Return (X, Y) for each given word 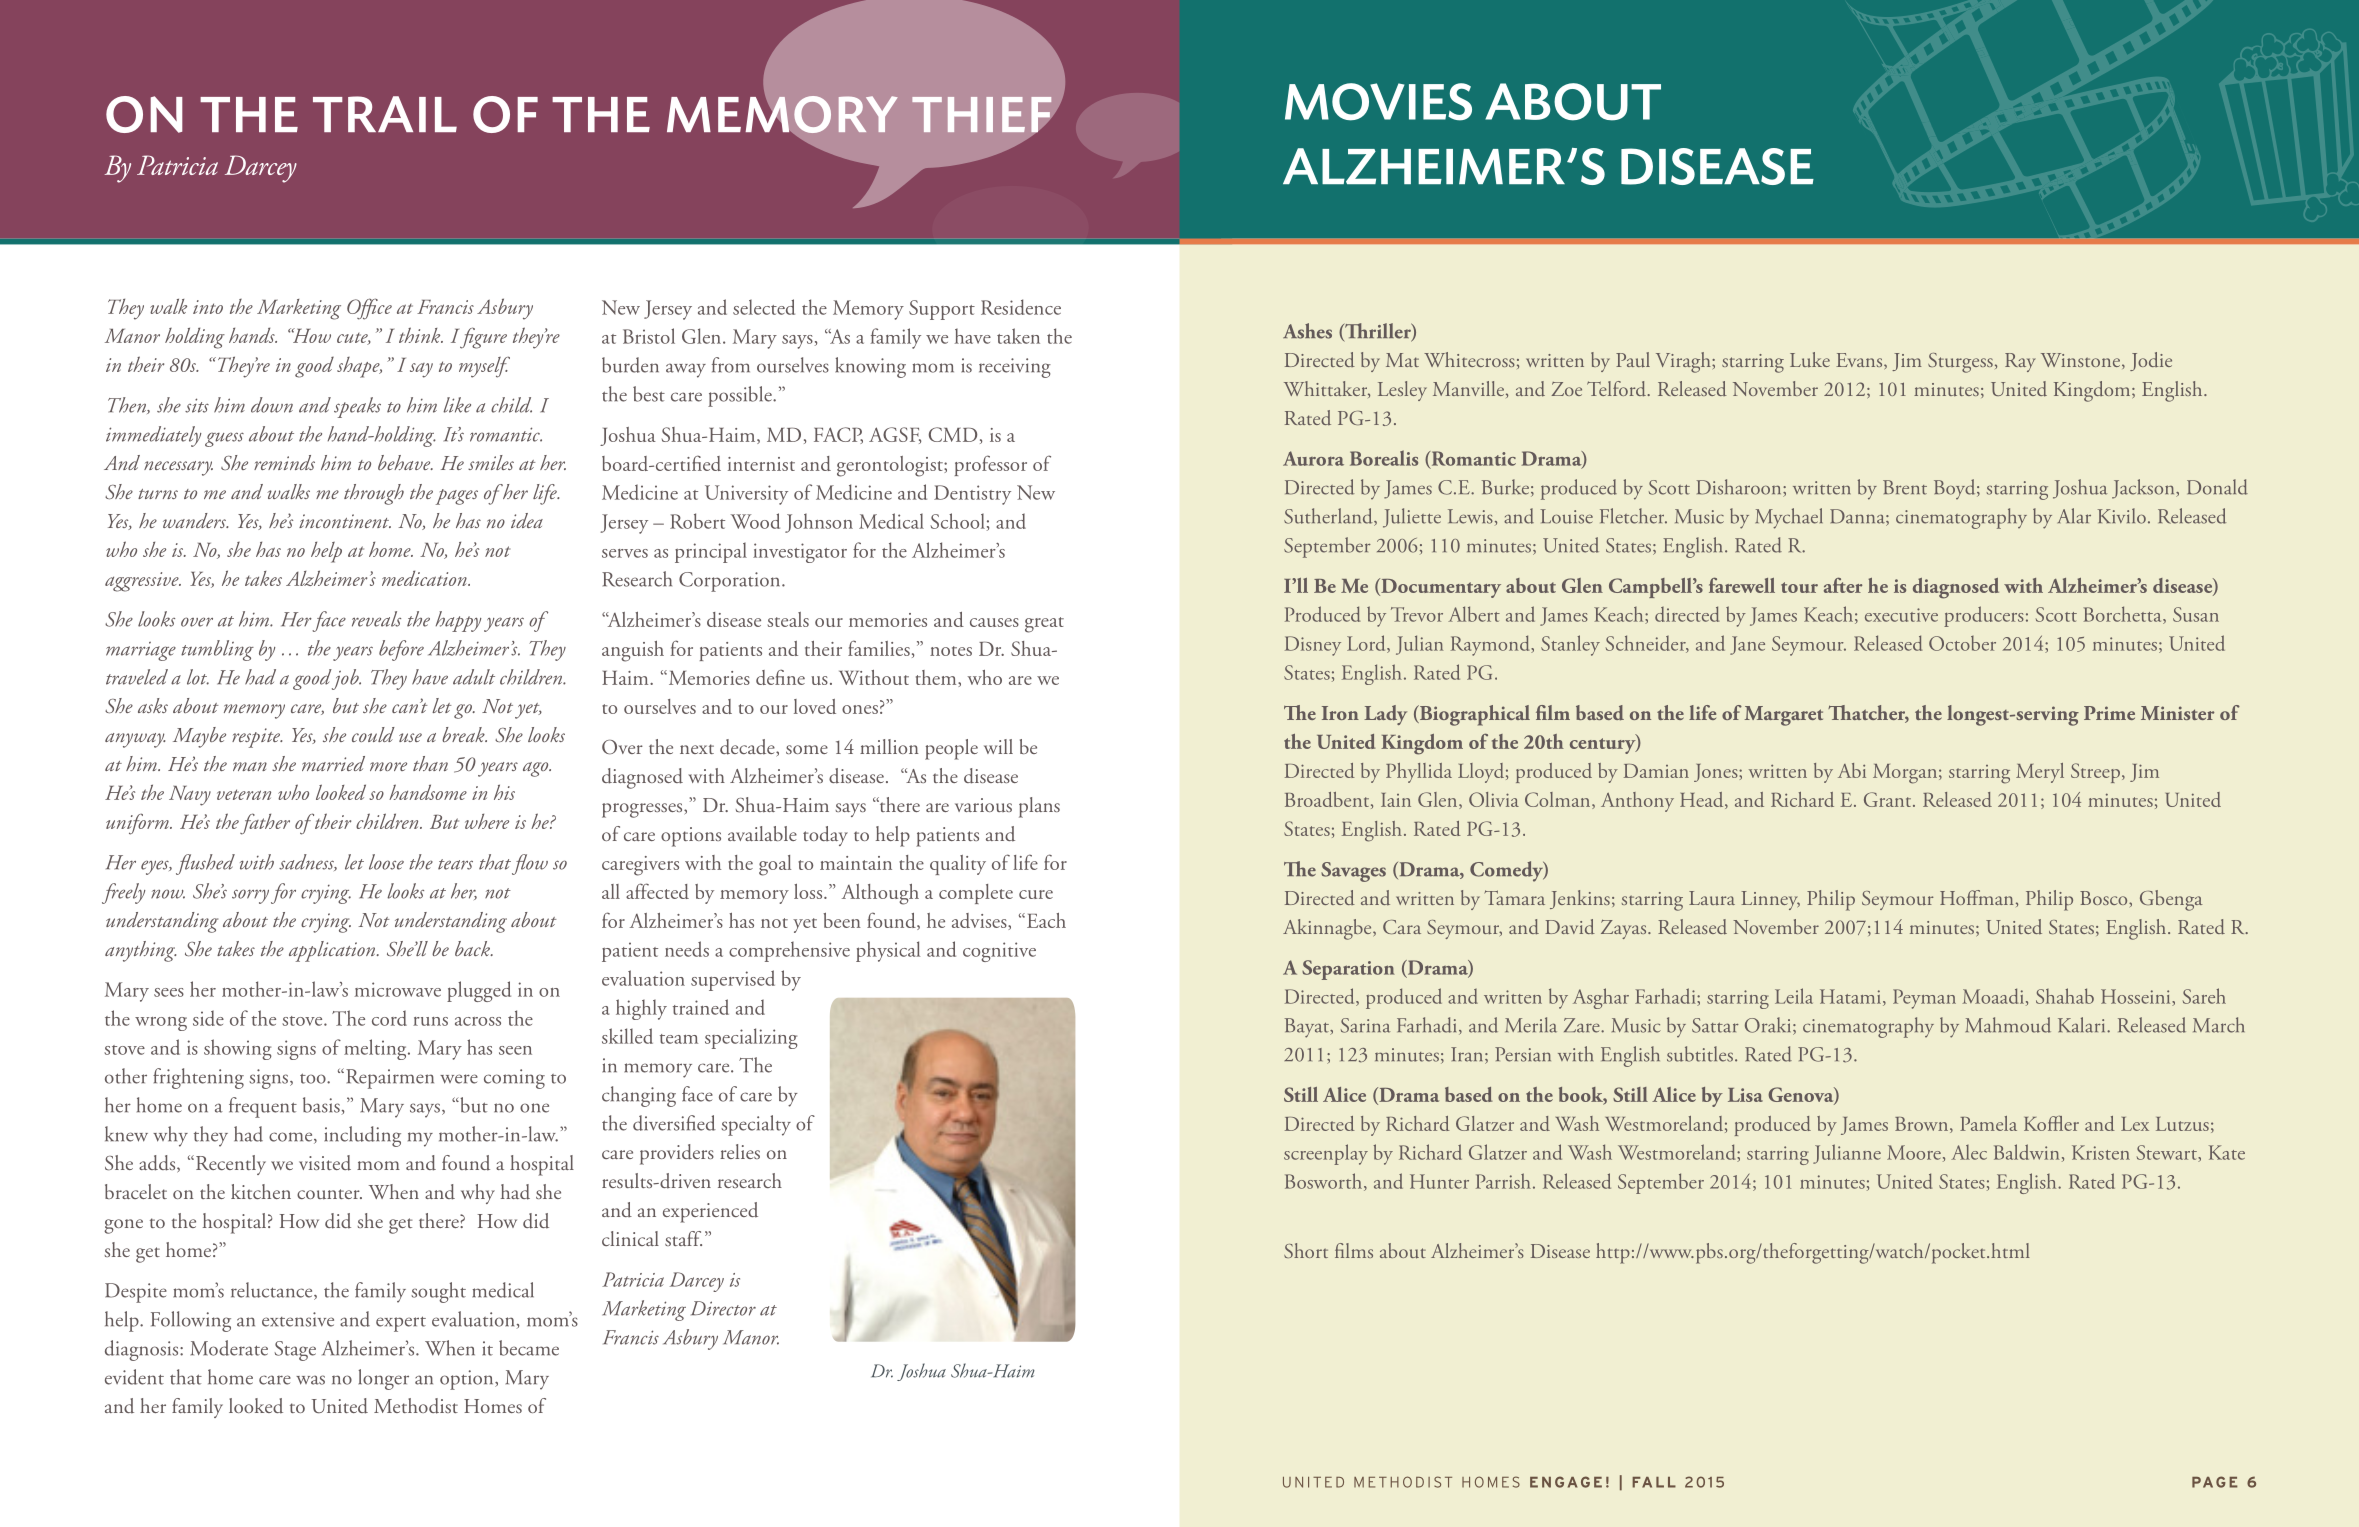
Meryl (2040, 773)
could (373, 734)
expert (401, 1324)
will (998, 746)
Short (1306, 1250)
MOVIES (1378, 102)
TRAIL (385, 114)
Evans (1860, 360)
